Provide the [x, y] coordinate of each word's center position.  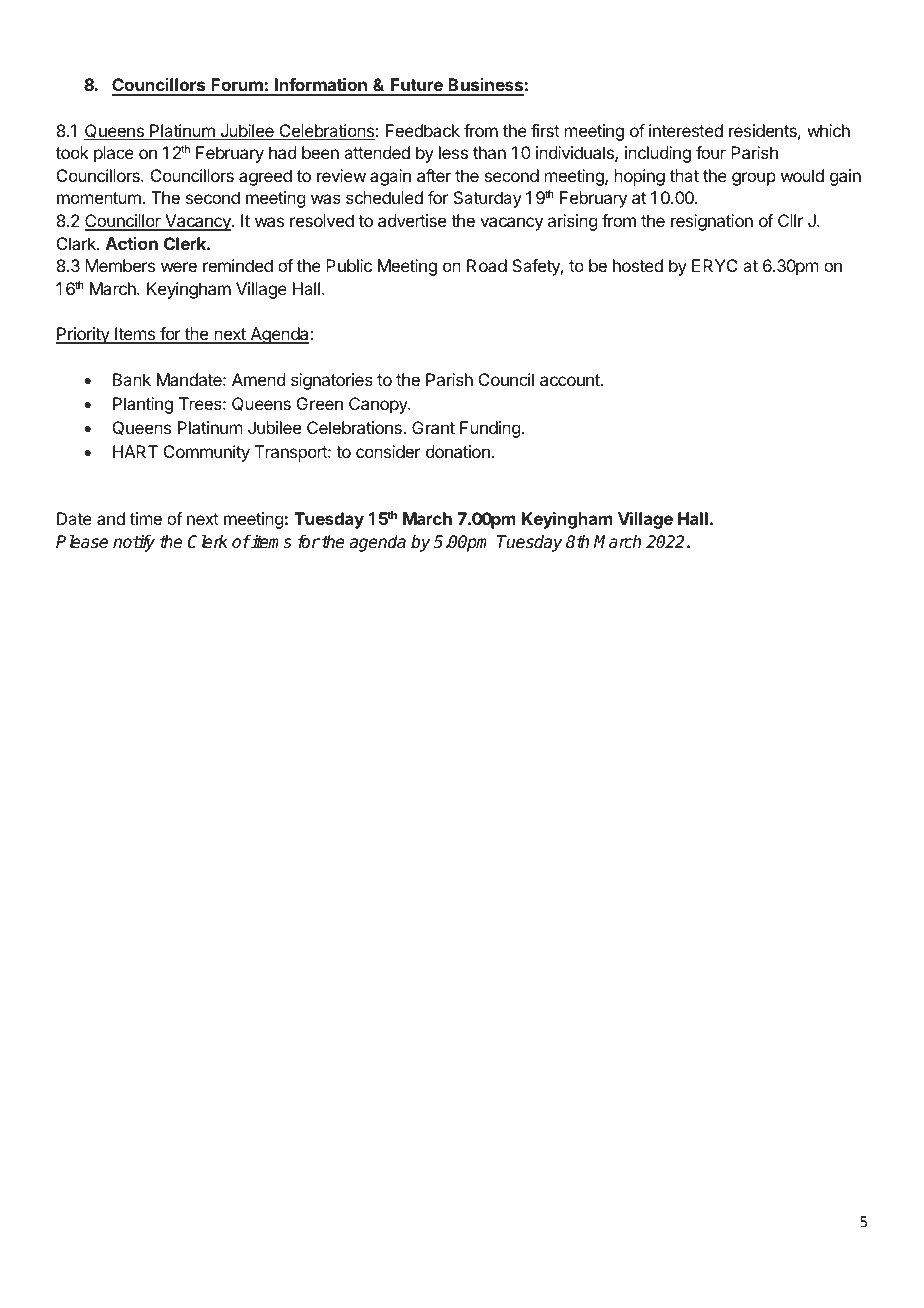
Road [487, 265]
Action [132, 243]
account [571, 380]
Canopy [379, 405]
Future [417, 86]
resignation [712, 222]
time [146, 518]
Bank [132, 379]
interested [686, 130]
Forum [237, 86]
